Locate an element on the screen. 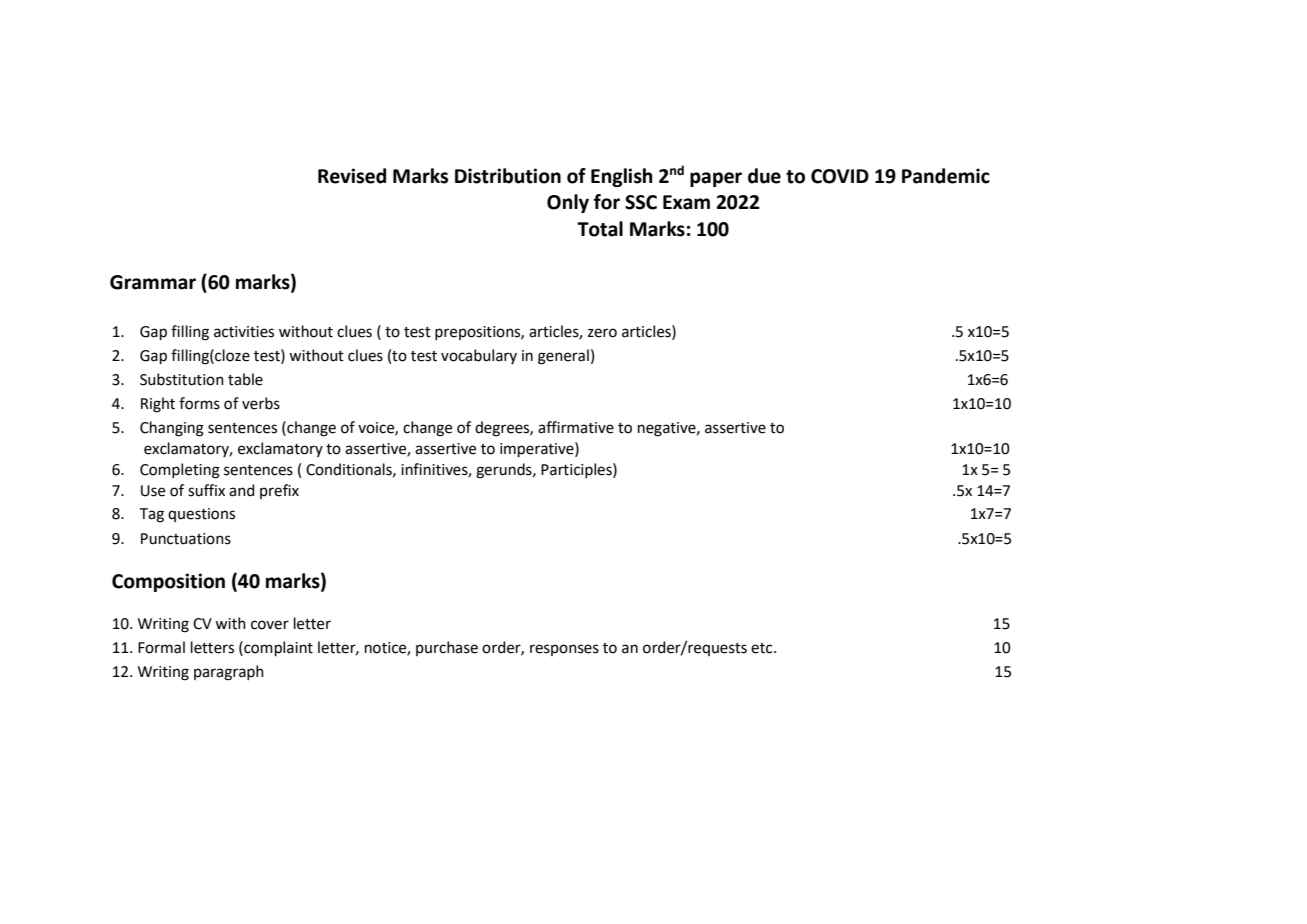 The width and height of the screenshot is (1307, 924). Punctuations is located at coordinates (186, 539).
